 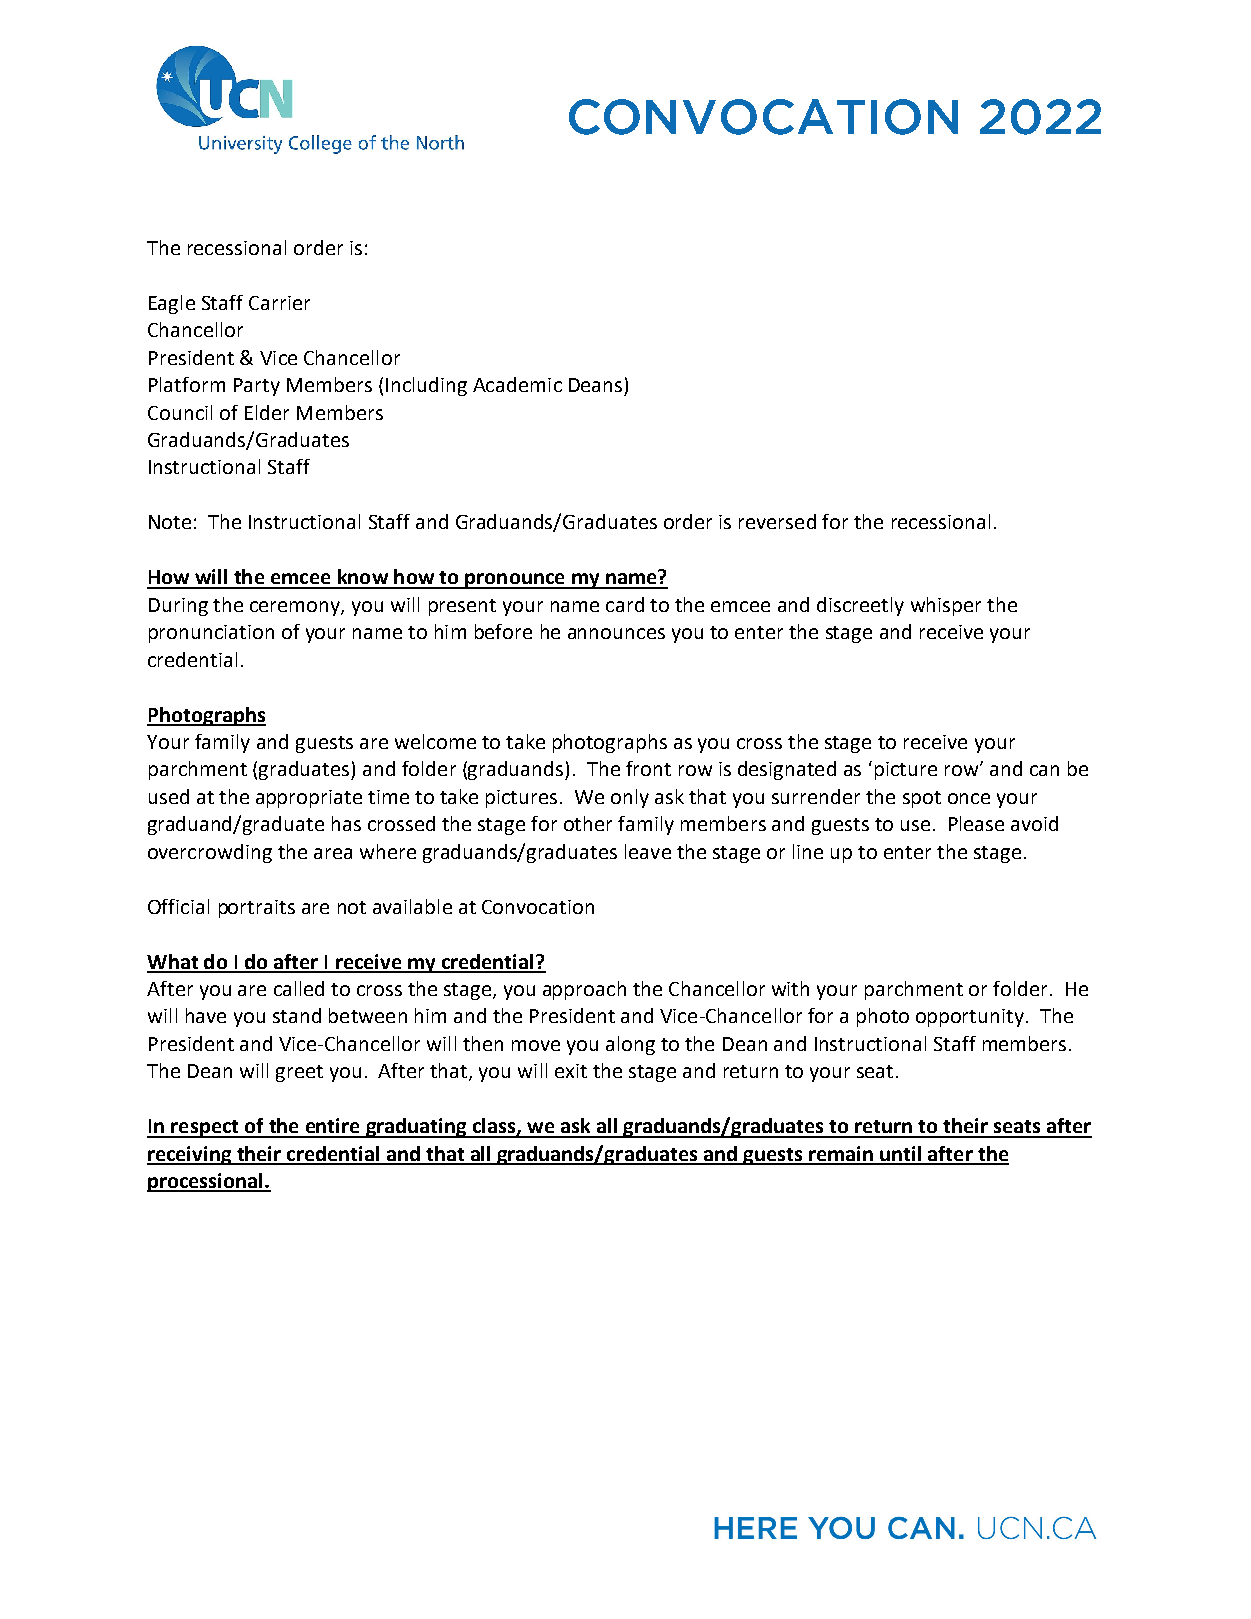 What do you see at coordinates (279, 303) in the screenshot?
I see `Carrier` at bounding box center [279, 303].
